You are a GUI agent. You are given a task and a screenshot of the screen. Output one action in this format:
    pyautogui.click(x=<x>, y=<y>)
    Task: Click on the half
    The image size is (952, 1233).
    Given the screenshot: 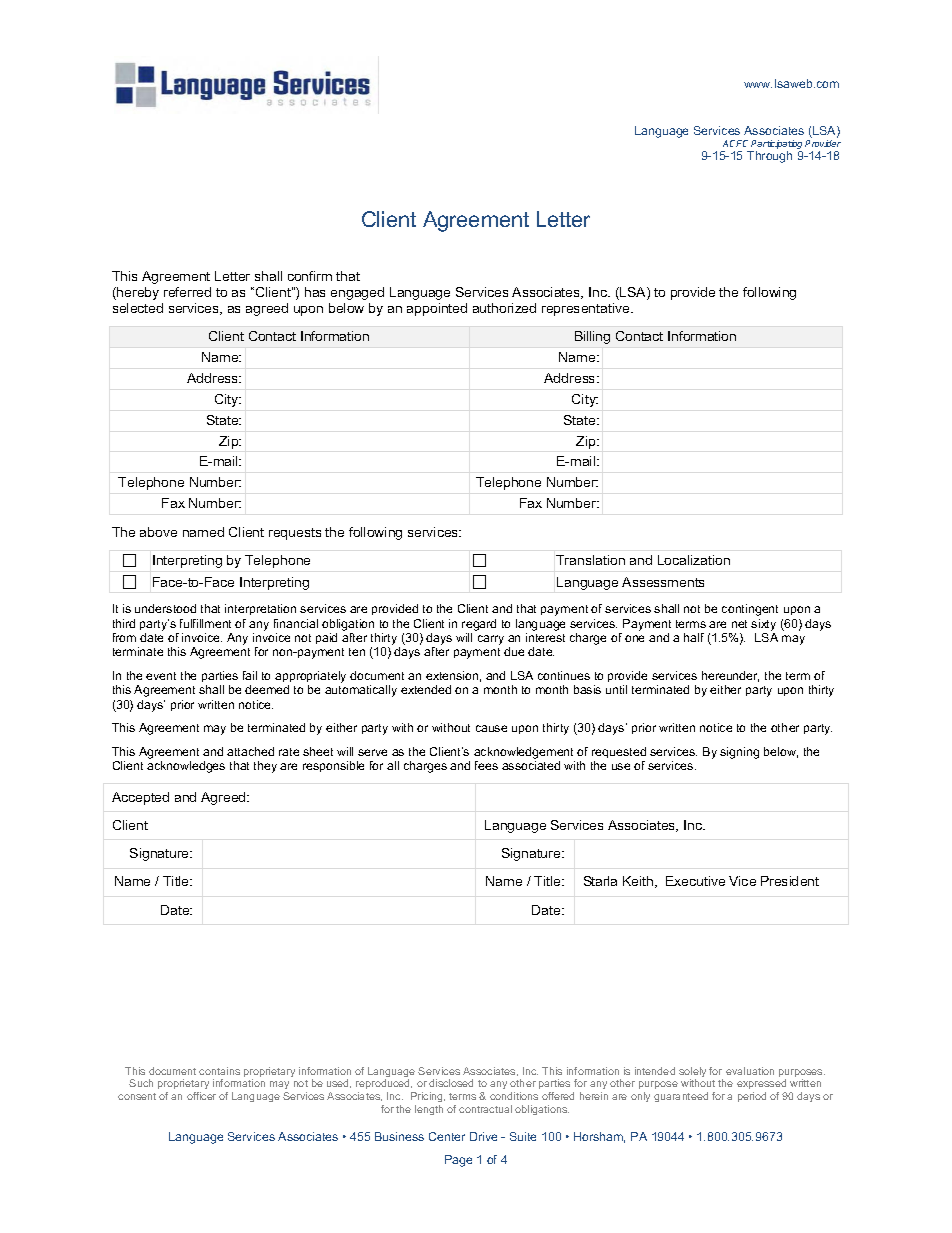 What is the action you would take?
    pyautogui.click(x=694, y=637)
